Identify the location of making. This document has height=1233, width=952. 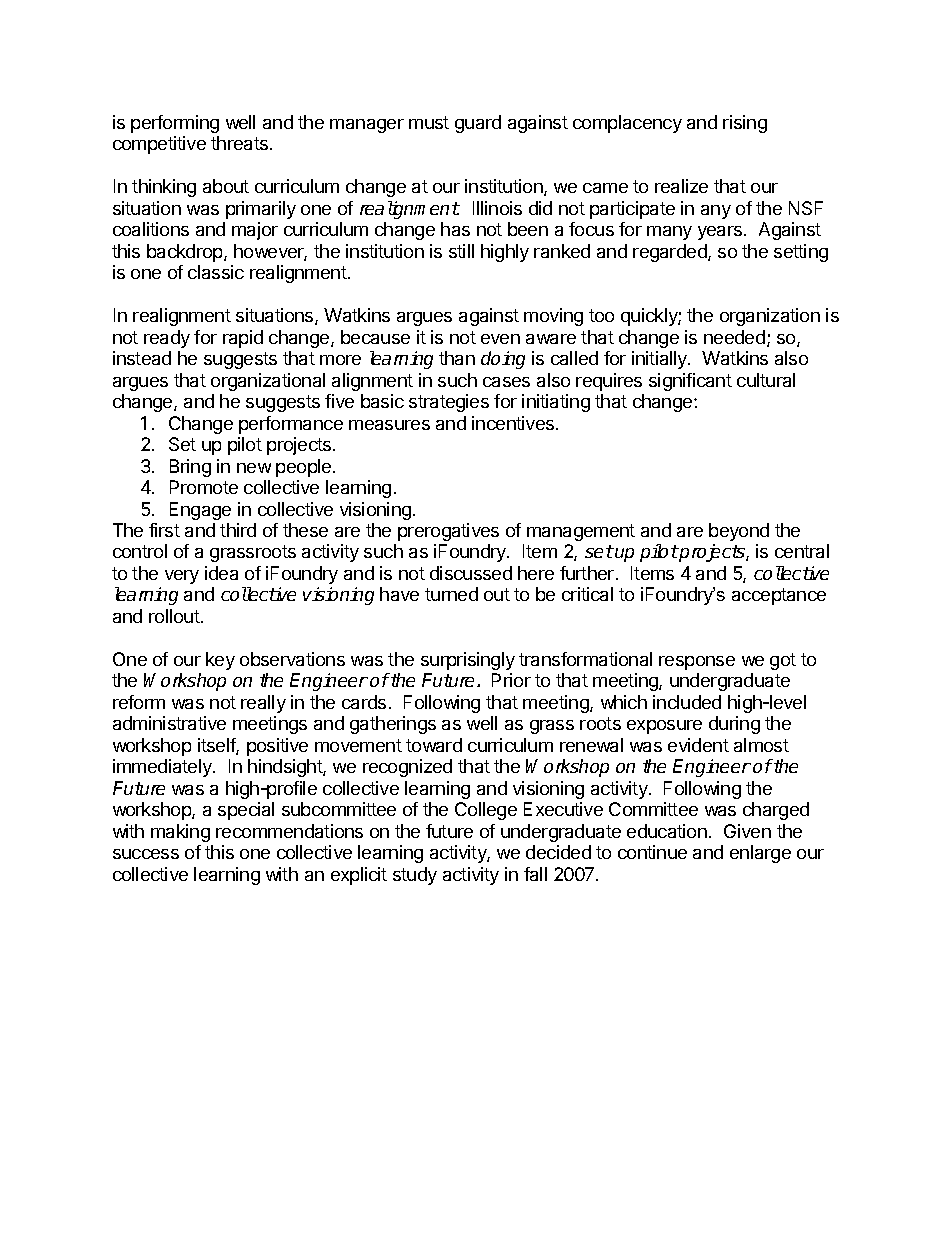
(180, 833).
